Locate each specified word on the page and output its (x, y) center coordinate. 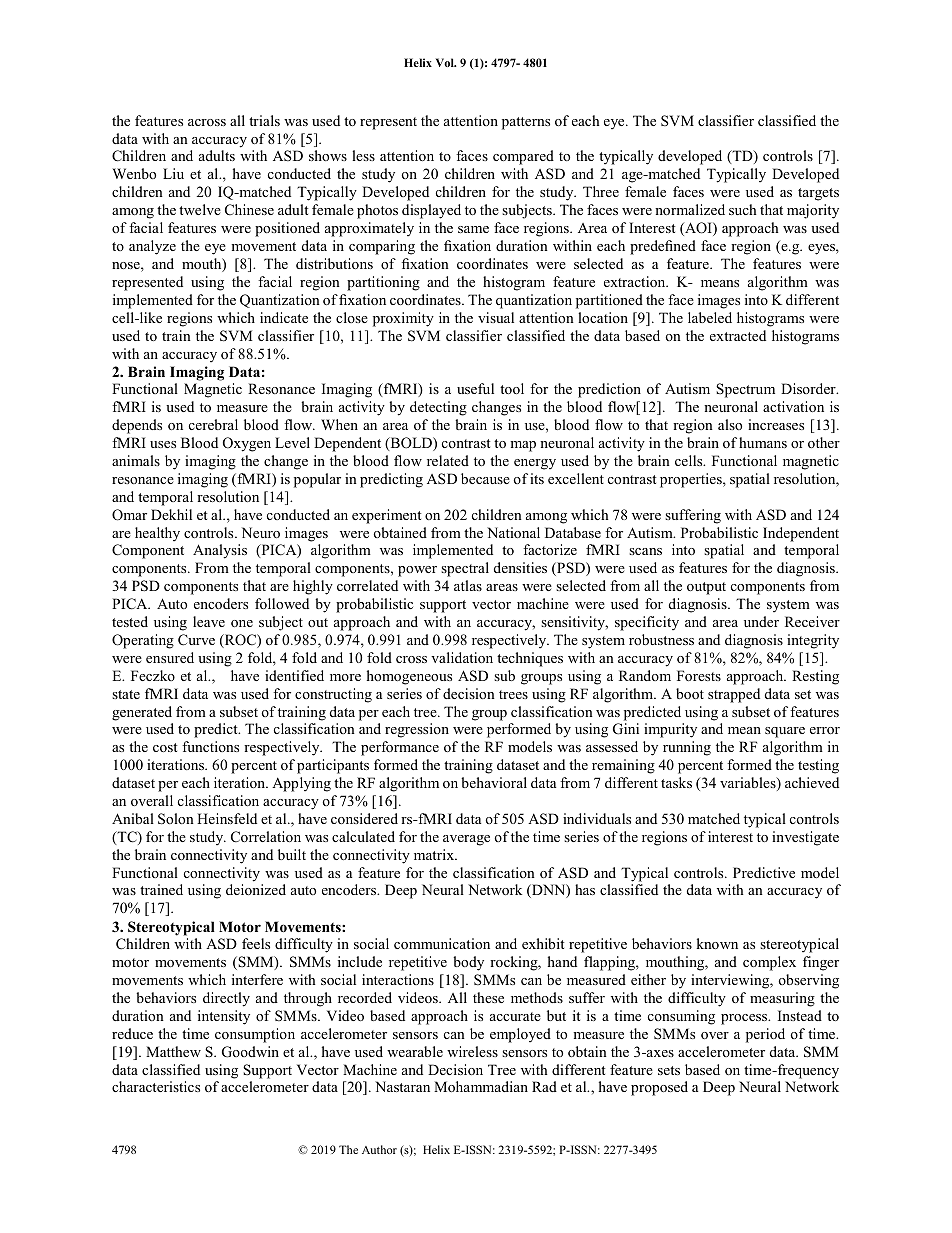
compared (523, 157)
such (743, 209)
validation (462, 657)
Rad (544, 1086)
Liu (173, 173)
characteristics (156, 1086)
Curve (196, 640)
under (761, 621)
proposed (659, 1088)
